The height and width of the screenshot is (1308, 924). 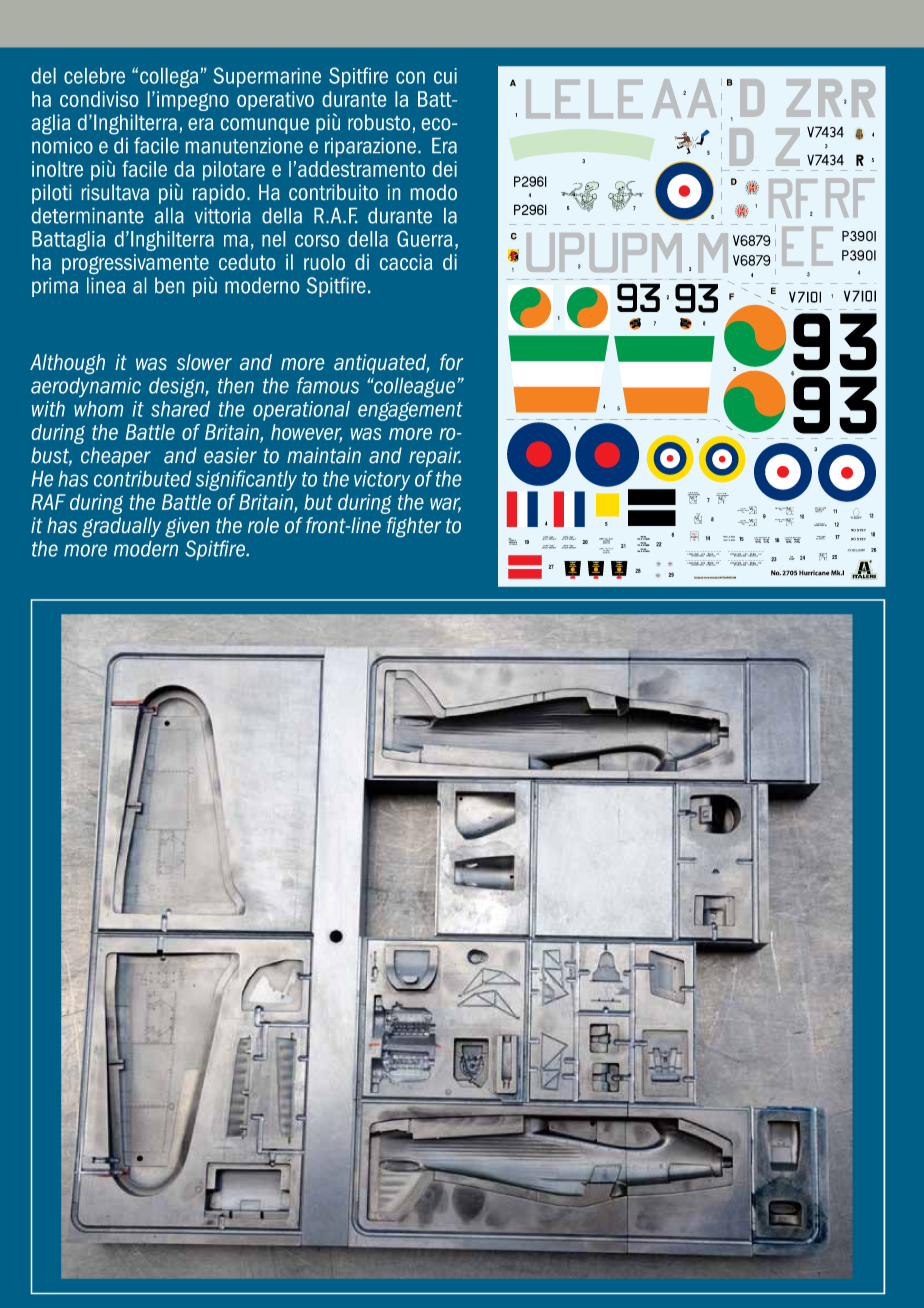 I want to click on shared, so click(x=180, y=409).
